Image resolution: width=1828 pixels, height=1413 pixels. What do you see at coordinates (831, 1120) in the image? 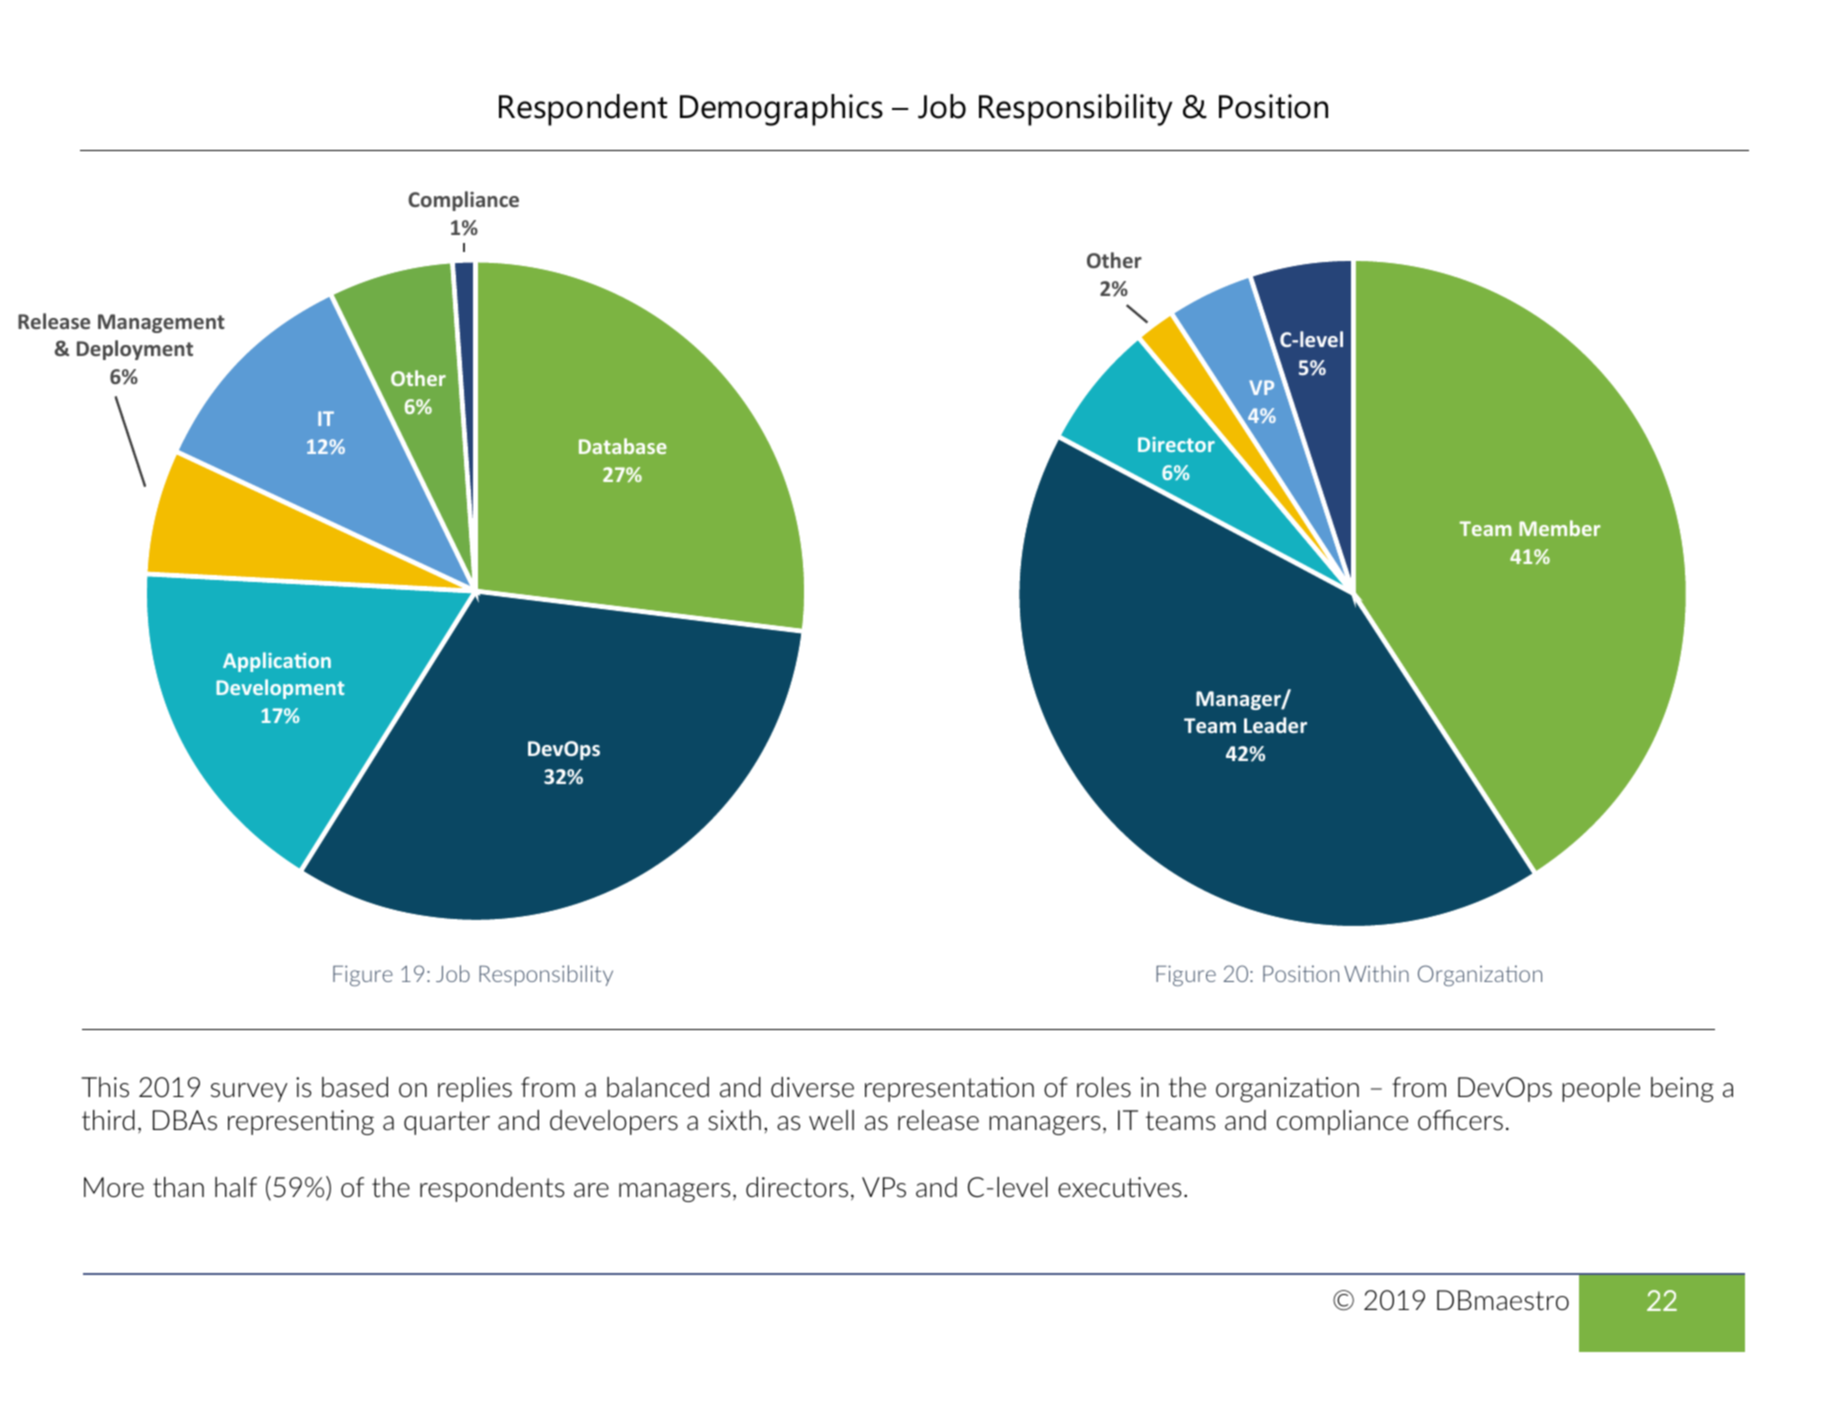
I see `well` at bounding box center [831, 1120].
